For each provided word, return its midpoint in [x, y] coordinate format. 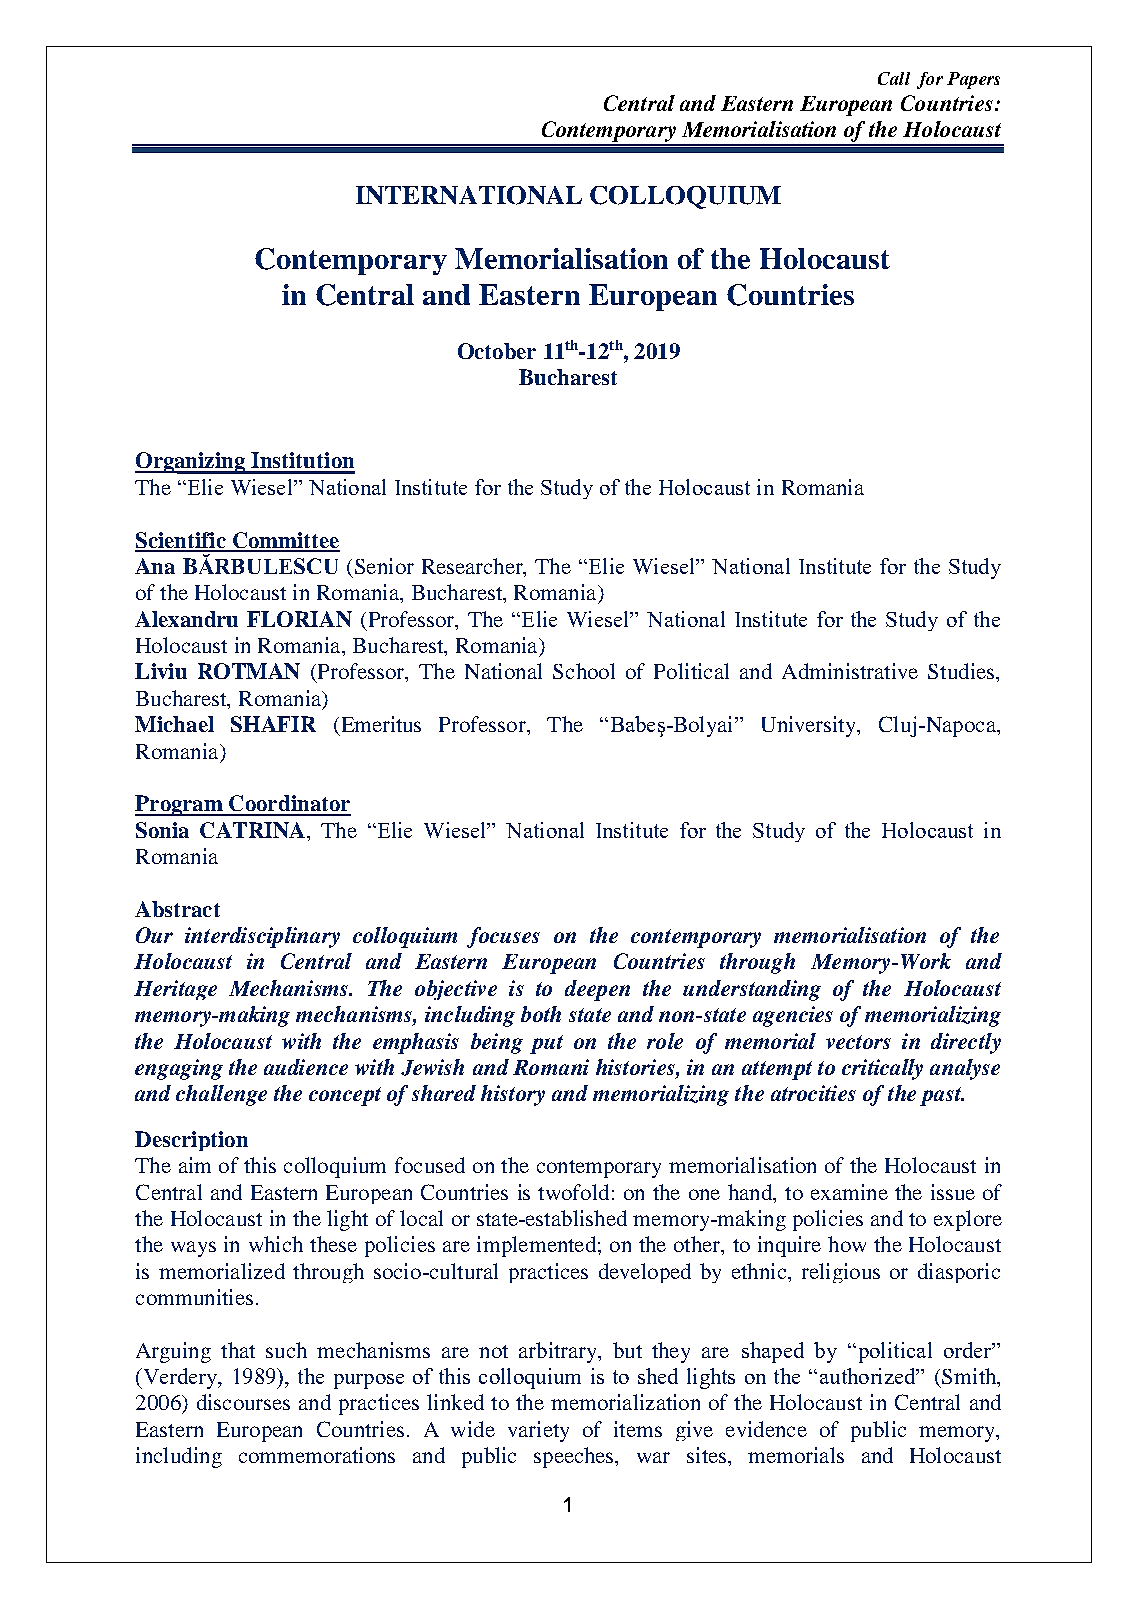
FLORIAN [299, 619]
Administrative [850, 671]
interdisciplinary [262, 937]
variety [538, 1431]
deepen [597, 990]
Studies [962, 671]
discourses [243, 1402]
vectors [858, 1042]
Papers [973, 80]
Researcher [473, 567]
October [497, 351]
